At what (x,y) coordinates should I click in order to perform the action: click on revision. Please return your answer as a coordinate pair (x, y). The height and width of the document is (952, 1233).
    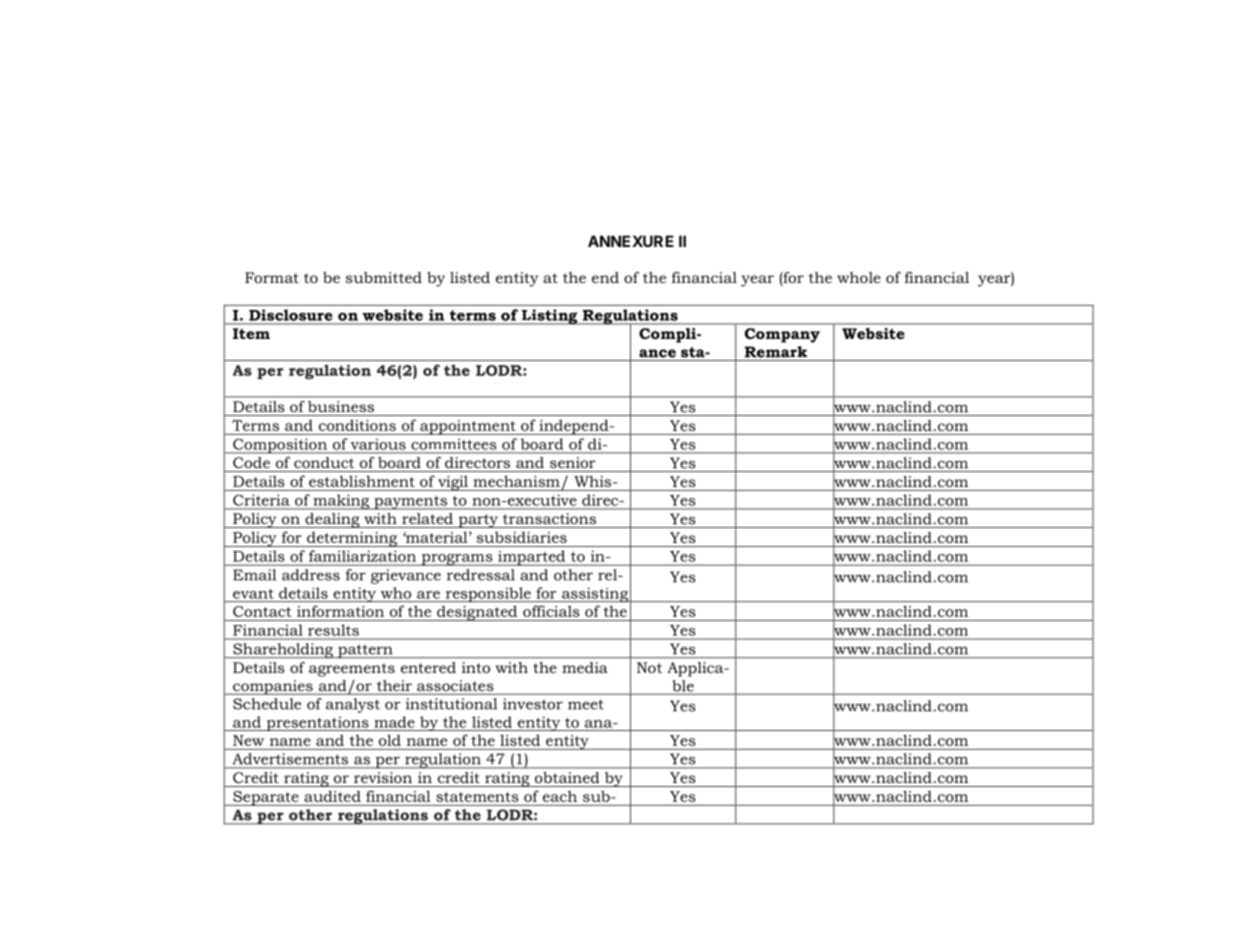
    Looking at the image, I should click on (383, 777).
